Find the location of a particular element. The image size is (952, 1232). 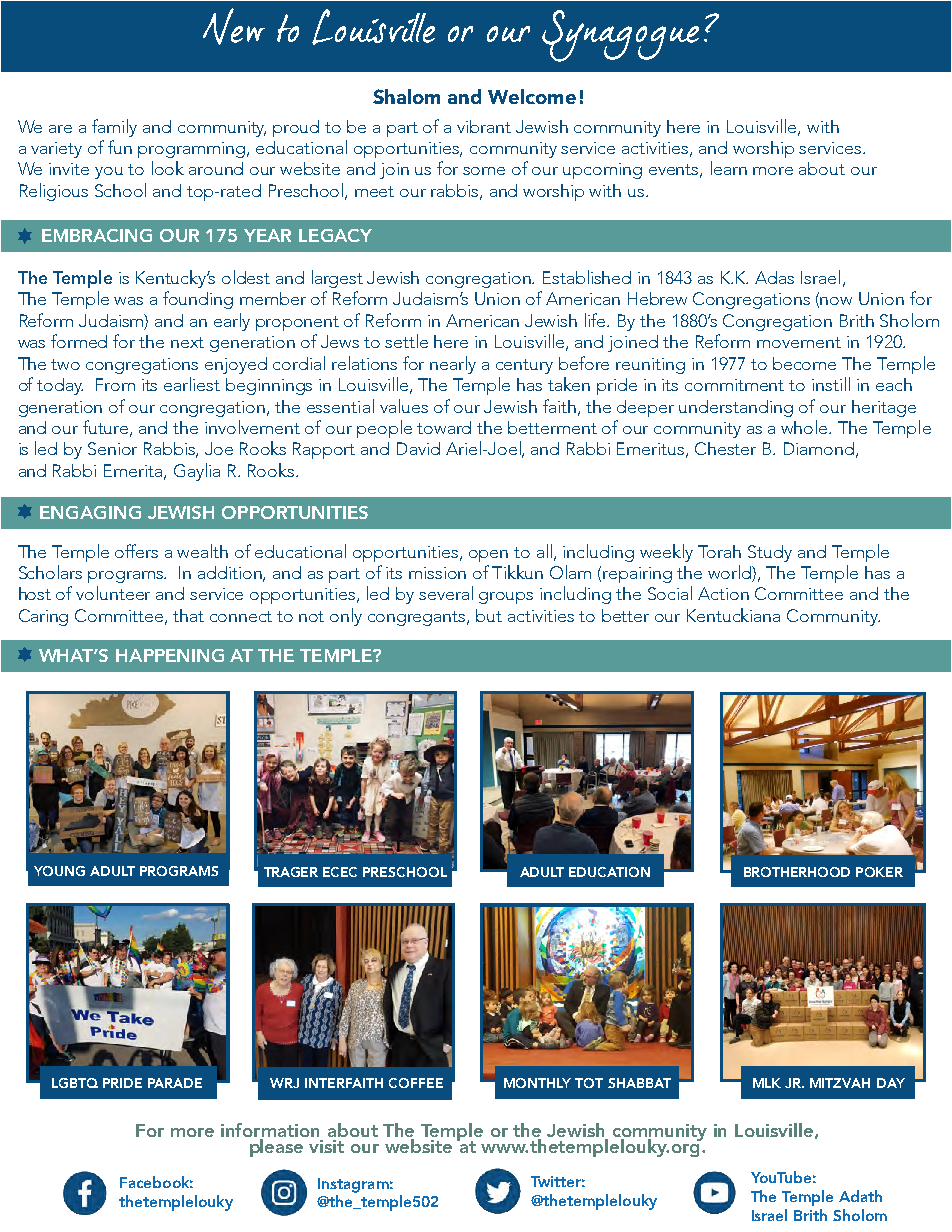

COFFEE is located at coordinates (416, 1083).
